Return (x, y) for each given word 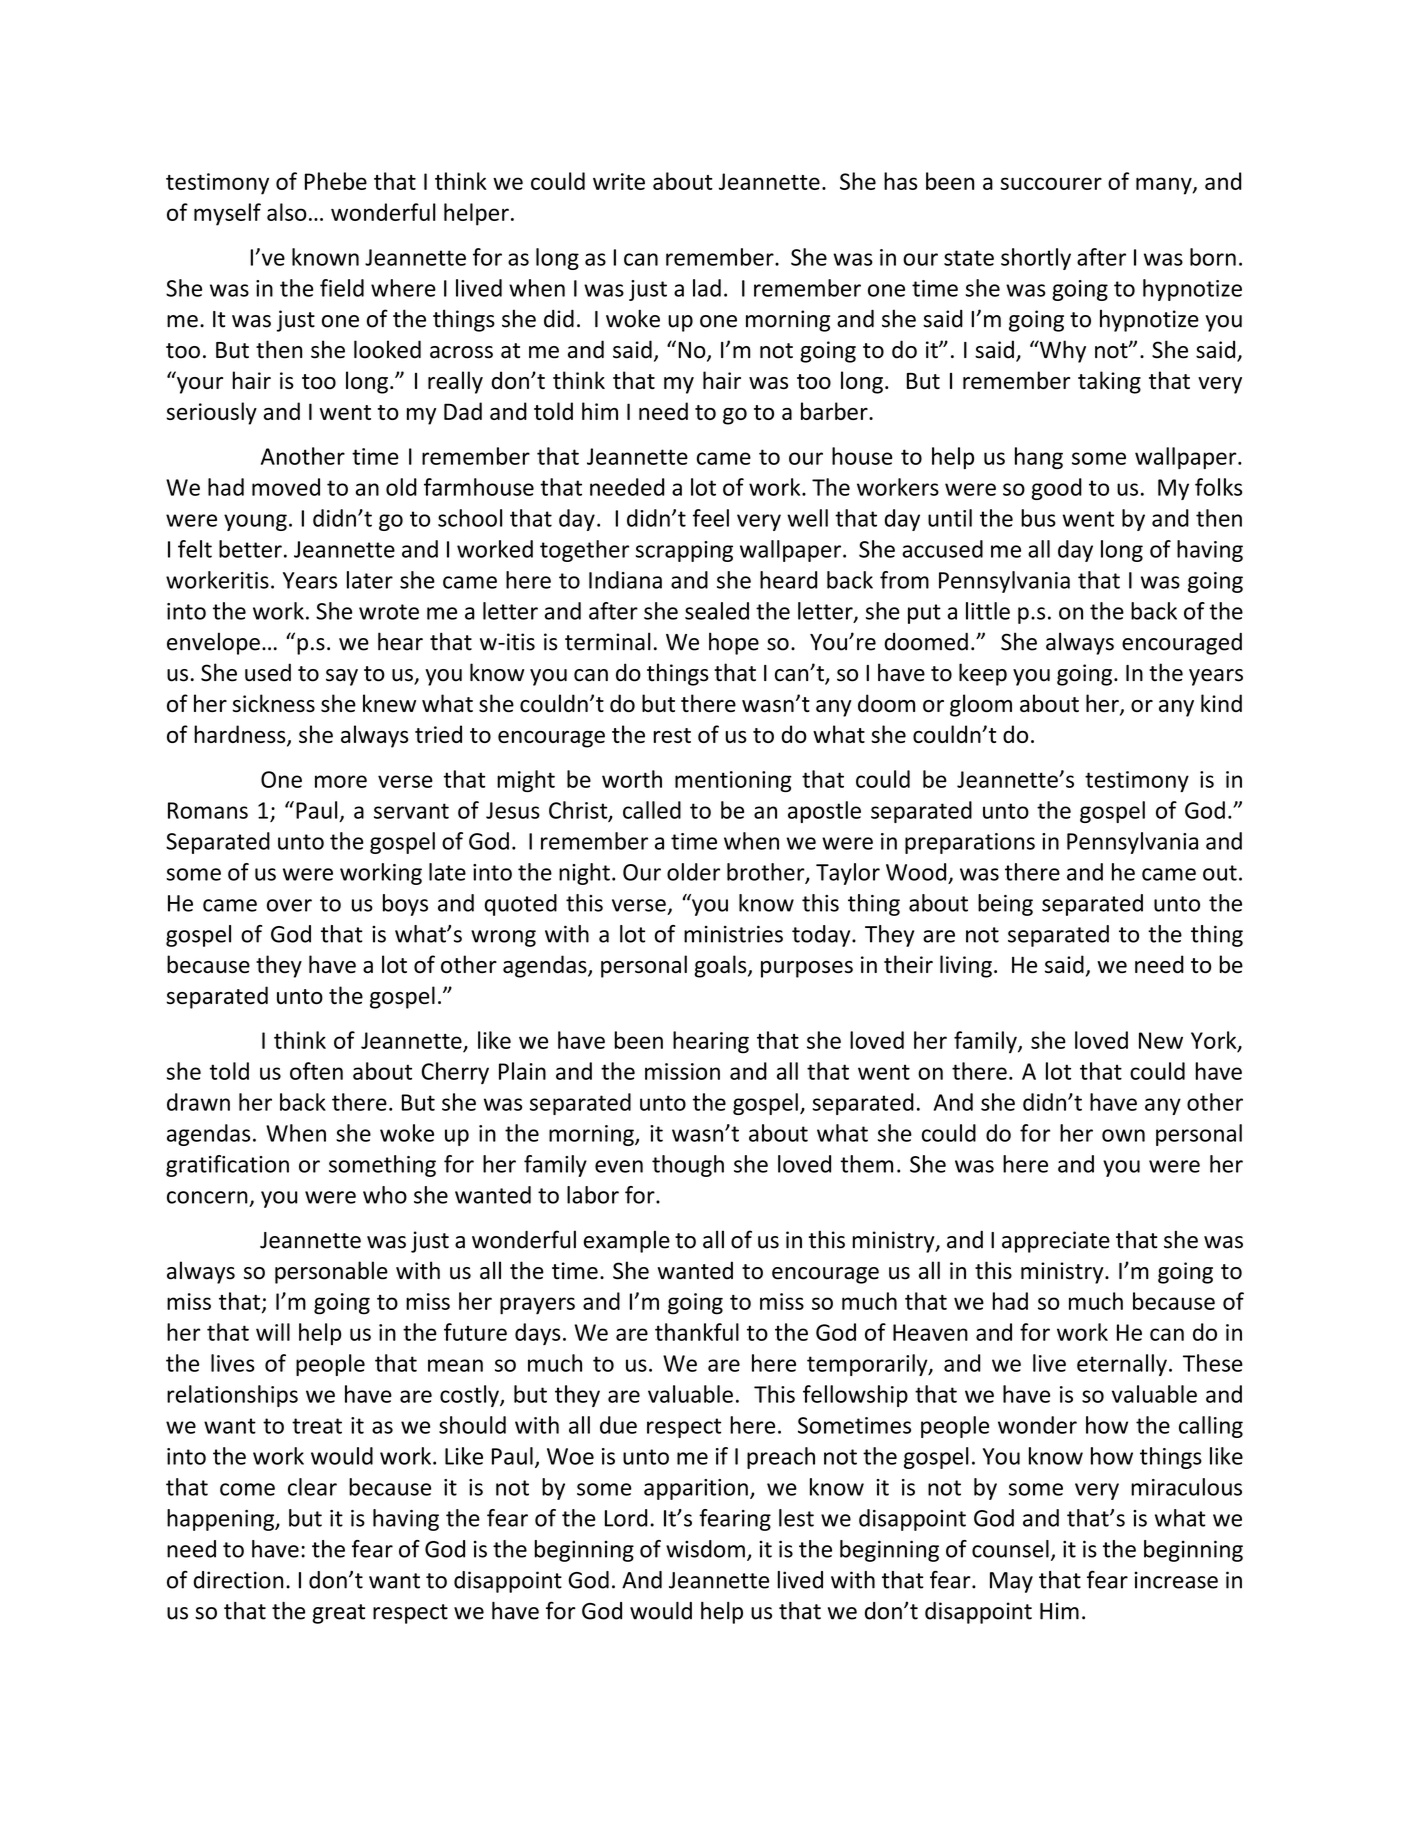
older (693, 872)
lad (707, 288)
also (287, 212)
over (289, 905)
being (1005, 905)
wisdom (705, 1549)
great (338, 1614)
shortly (1036, 259)
